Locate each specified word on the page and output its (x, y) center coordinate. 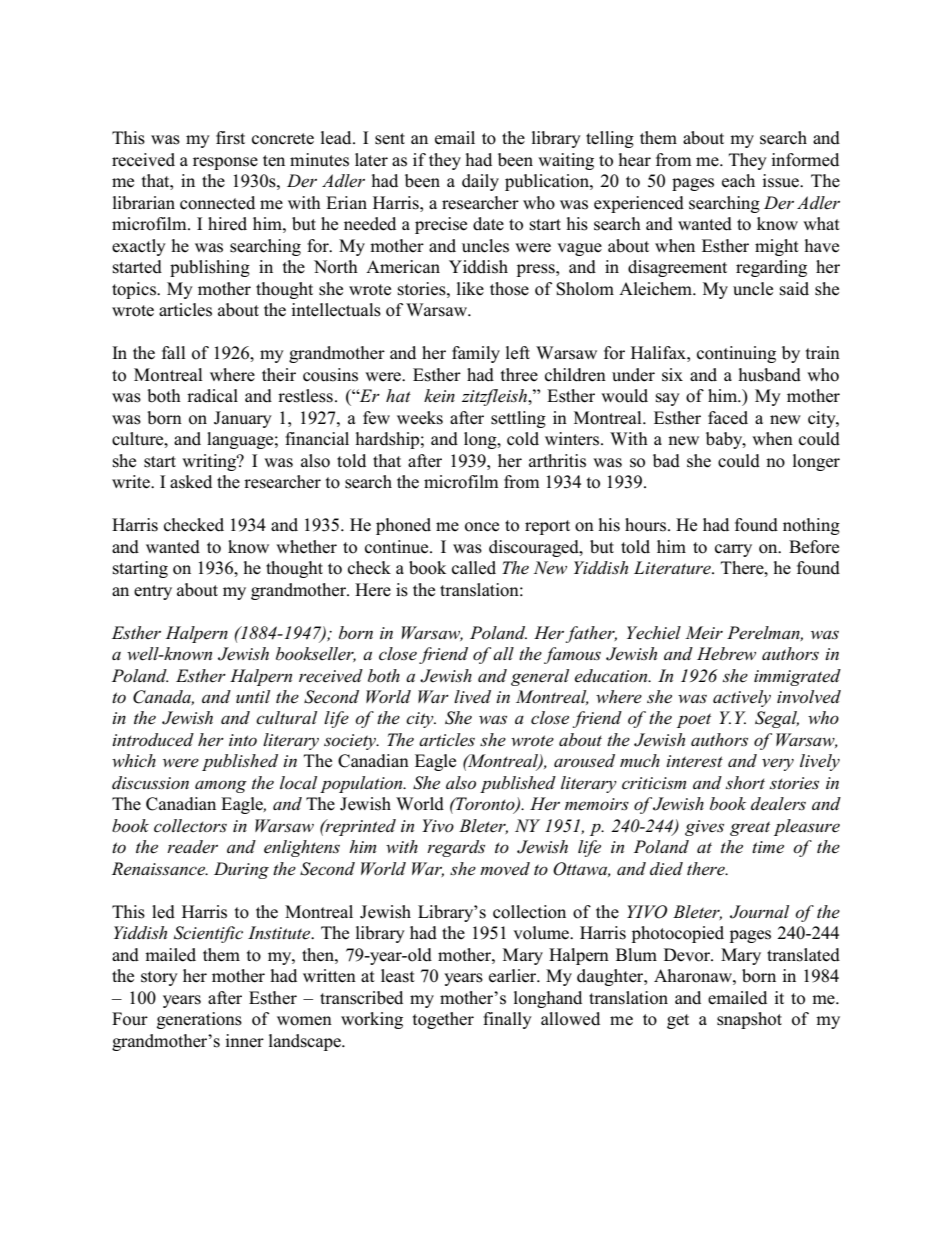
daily (480, 182)
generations (199, 1020)
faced (728, 418)
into (243, 740)
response (225, 163)
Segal (777, 719)
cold (523, 439)
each (738, 181)
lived (472, 696)
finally (507, 1020)
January (243, 419)
